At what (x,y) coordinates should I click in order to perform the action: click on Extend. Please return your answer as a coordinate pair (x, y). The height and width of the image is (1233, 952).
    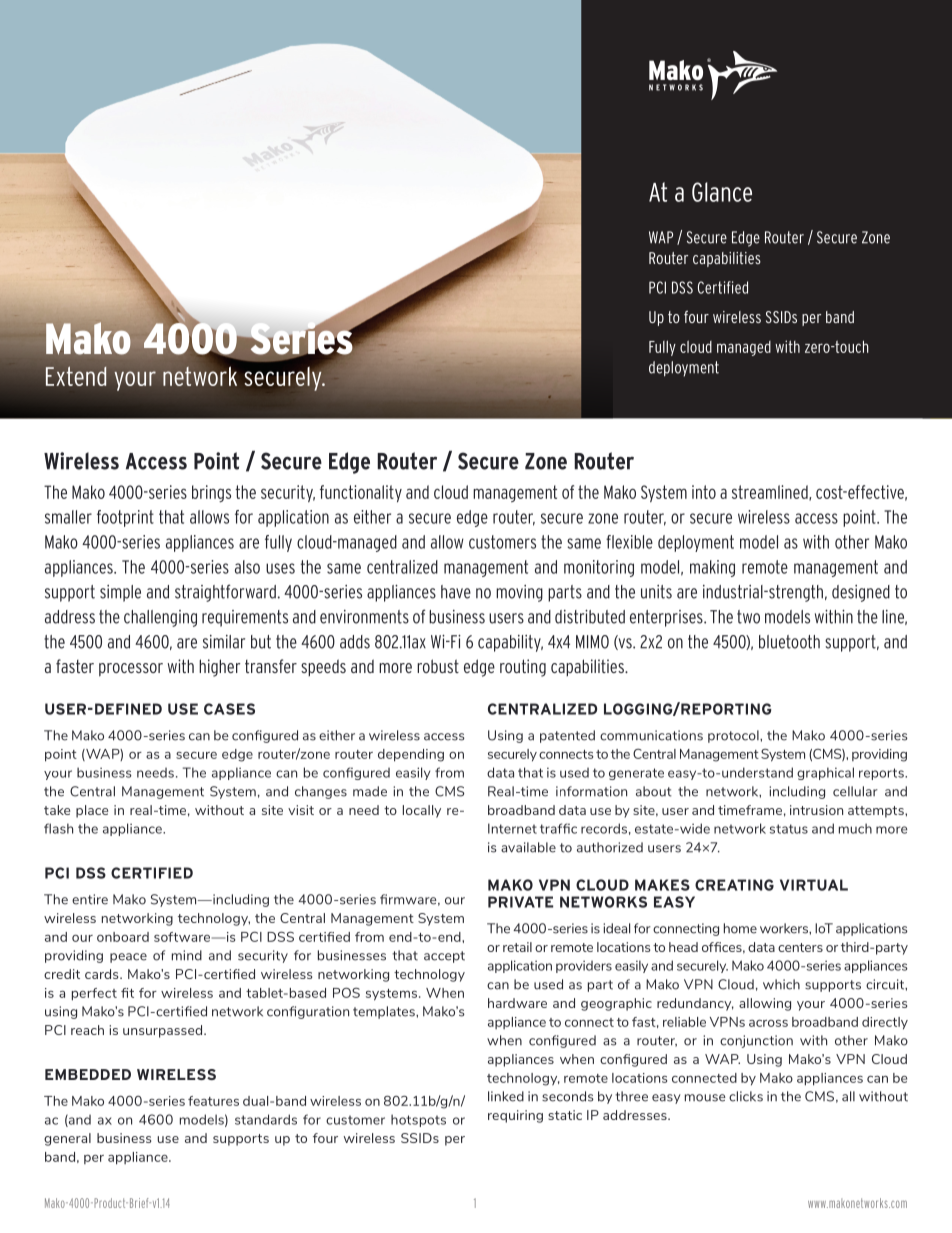
    Looking at the image, I should click on (76, 376).
